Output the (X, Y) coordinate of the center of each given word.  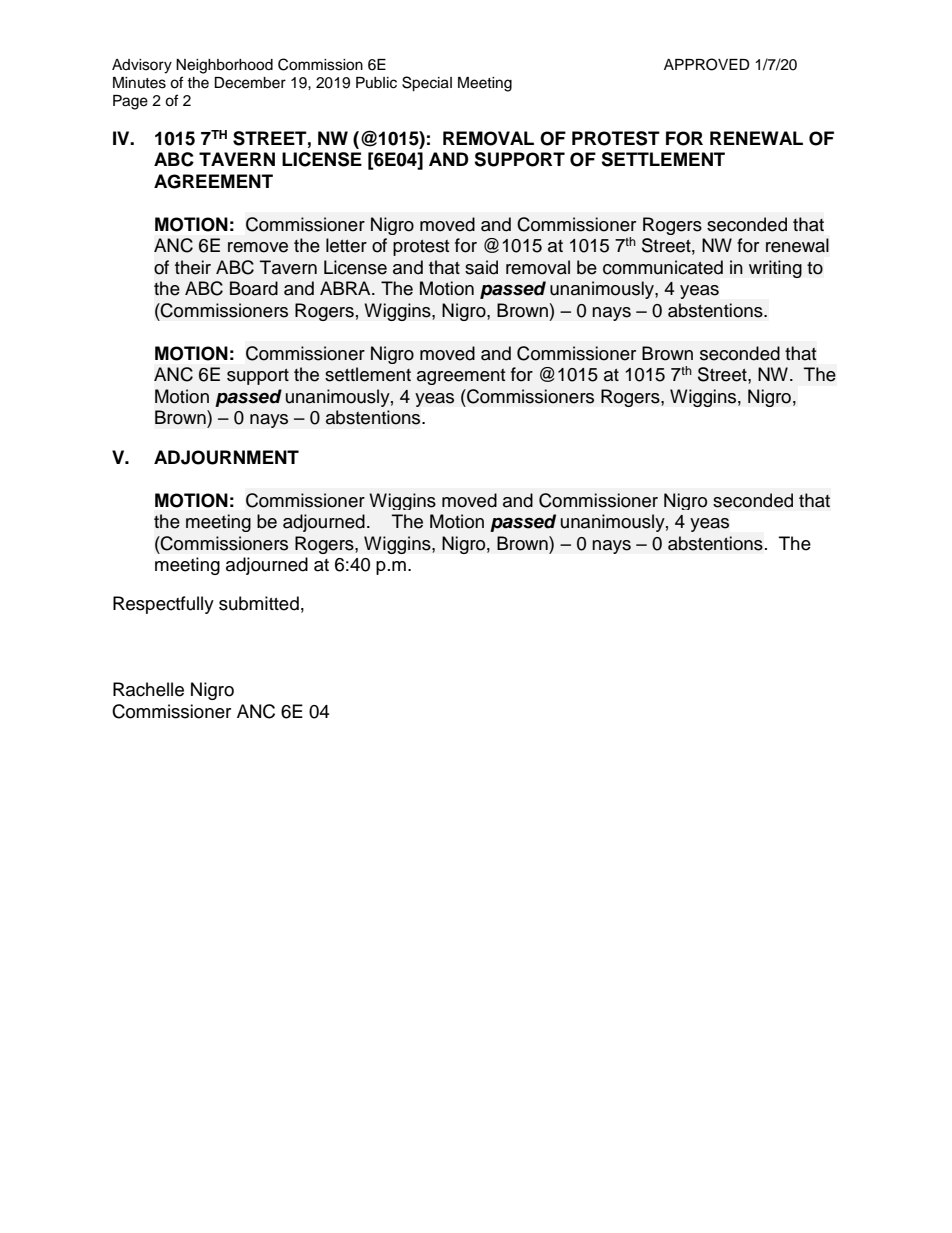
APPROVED (707, 64)
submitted (259, 603)
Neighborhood (224, 66)
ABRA (346, 288)
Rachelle (148, 689)
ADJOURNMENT (226, 457)
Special (427, 84)
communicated (663, 267)
